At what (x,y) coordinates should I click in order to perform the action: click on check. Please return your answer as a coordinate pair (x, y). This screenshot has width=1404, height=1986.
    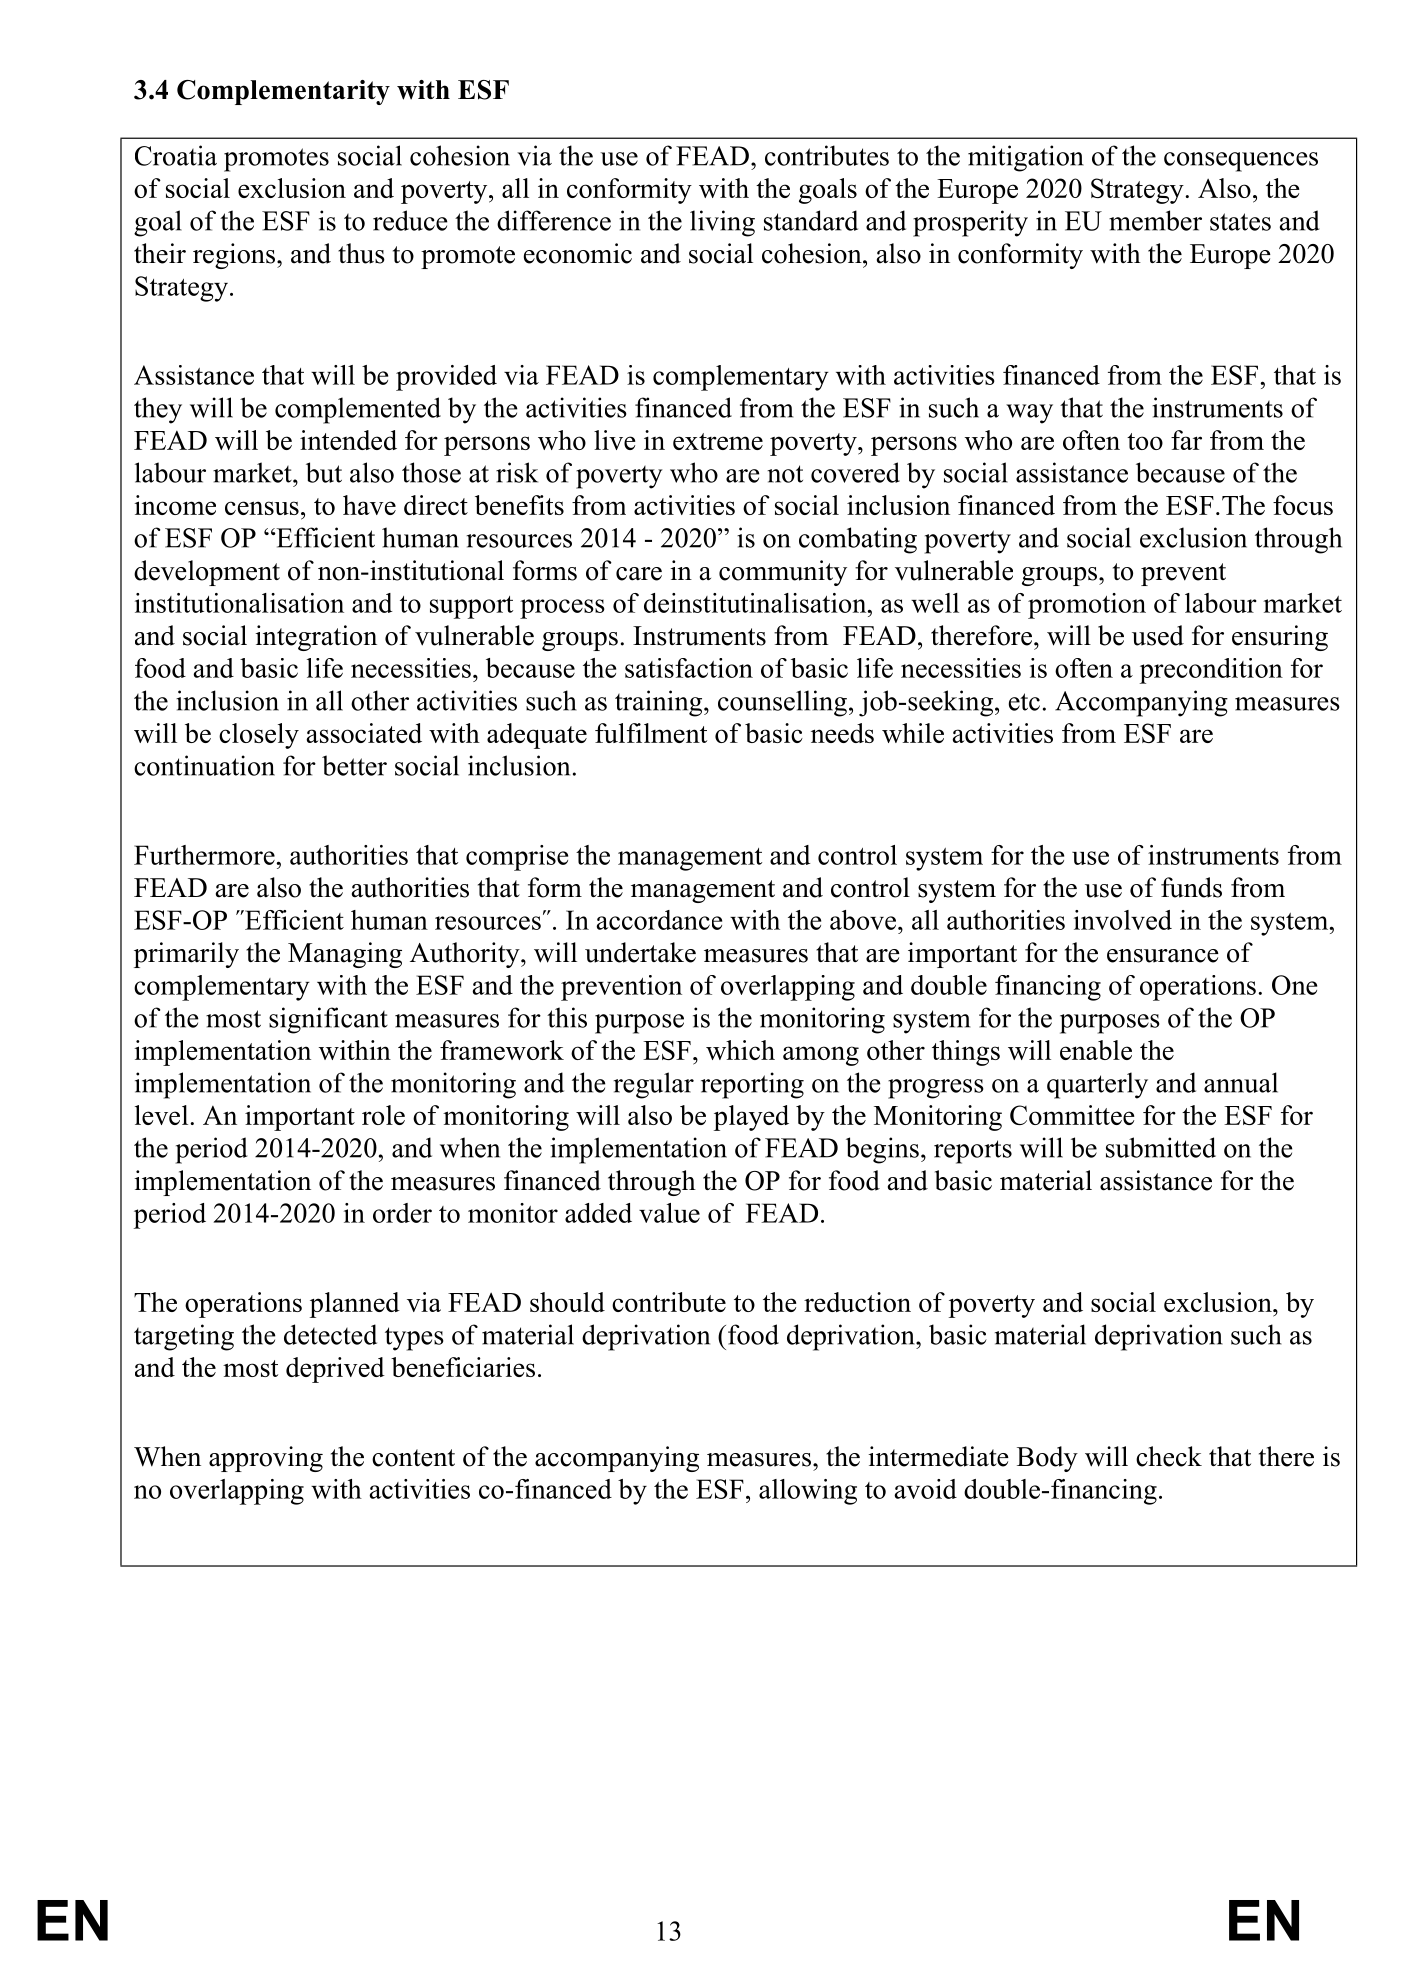
    Looking at the image, I should click on (1169, 1456).
